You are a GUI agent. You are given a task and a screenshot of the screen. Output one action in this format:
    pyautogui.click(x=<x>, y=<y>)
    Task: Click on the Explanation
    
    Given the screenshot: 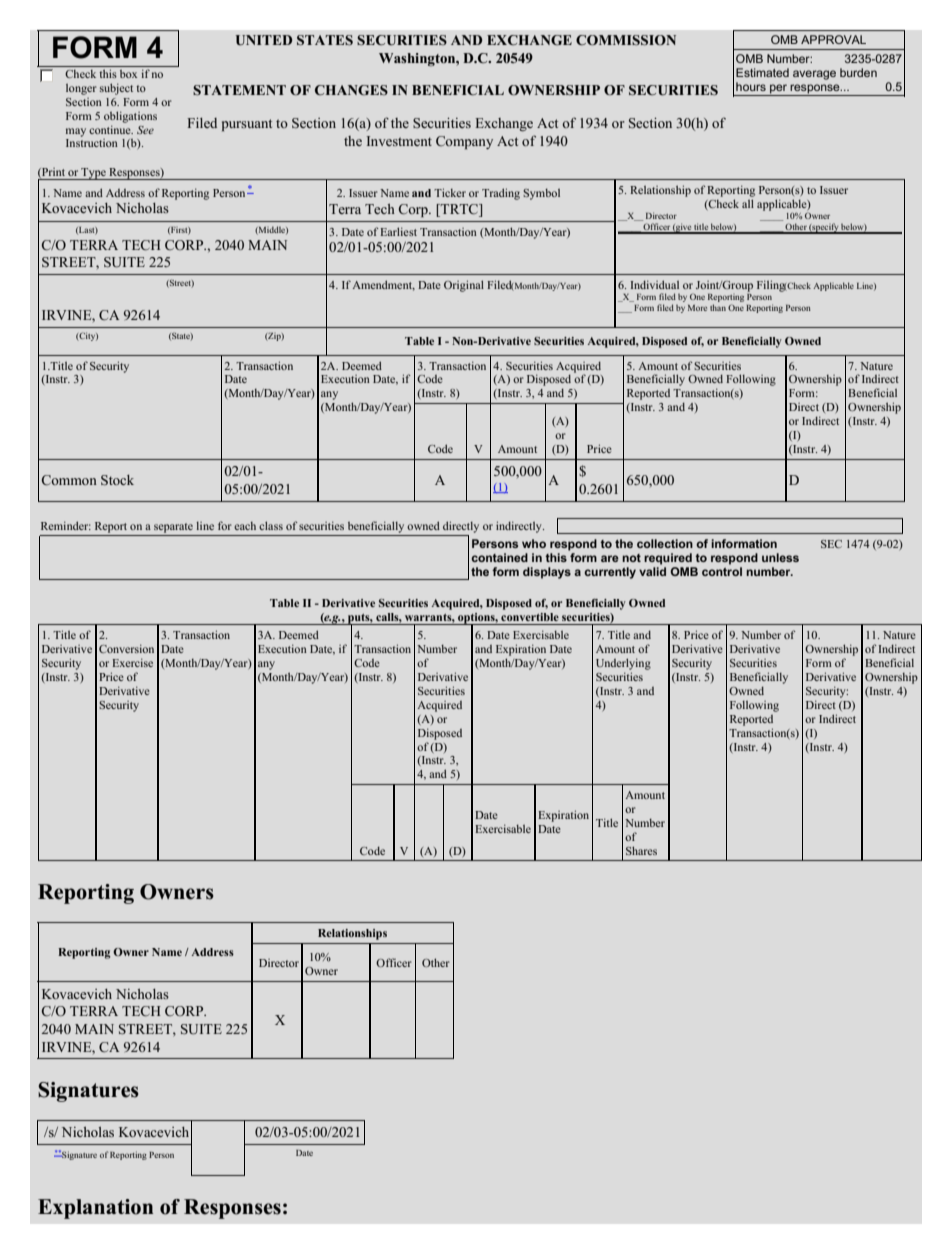 What is the action you would take?
    pyautogui.click(x=95, y=1209)
